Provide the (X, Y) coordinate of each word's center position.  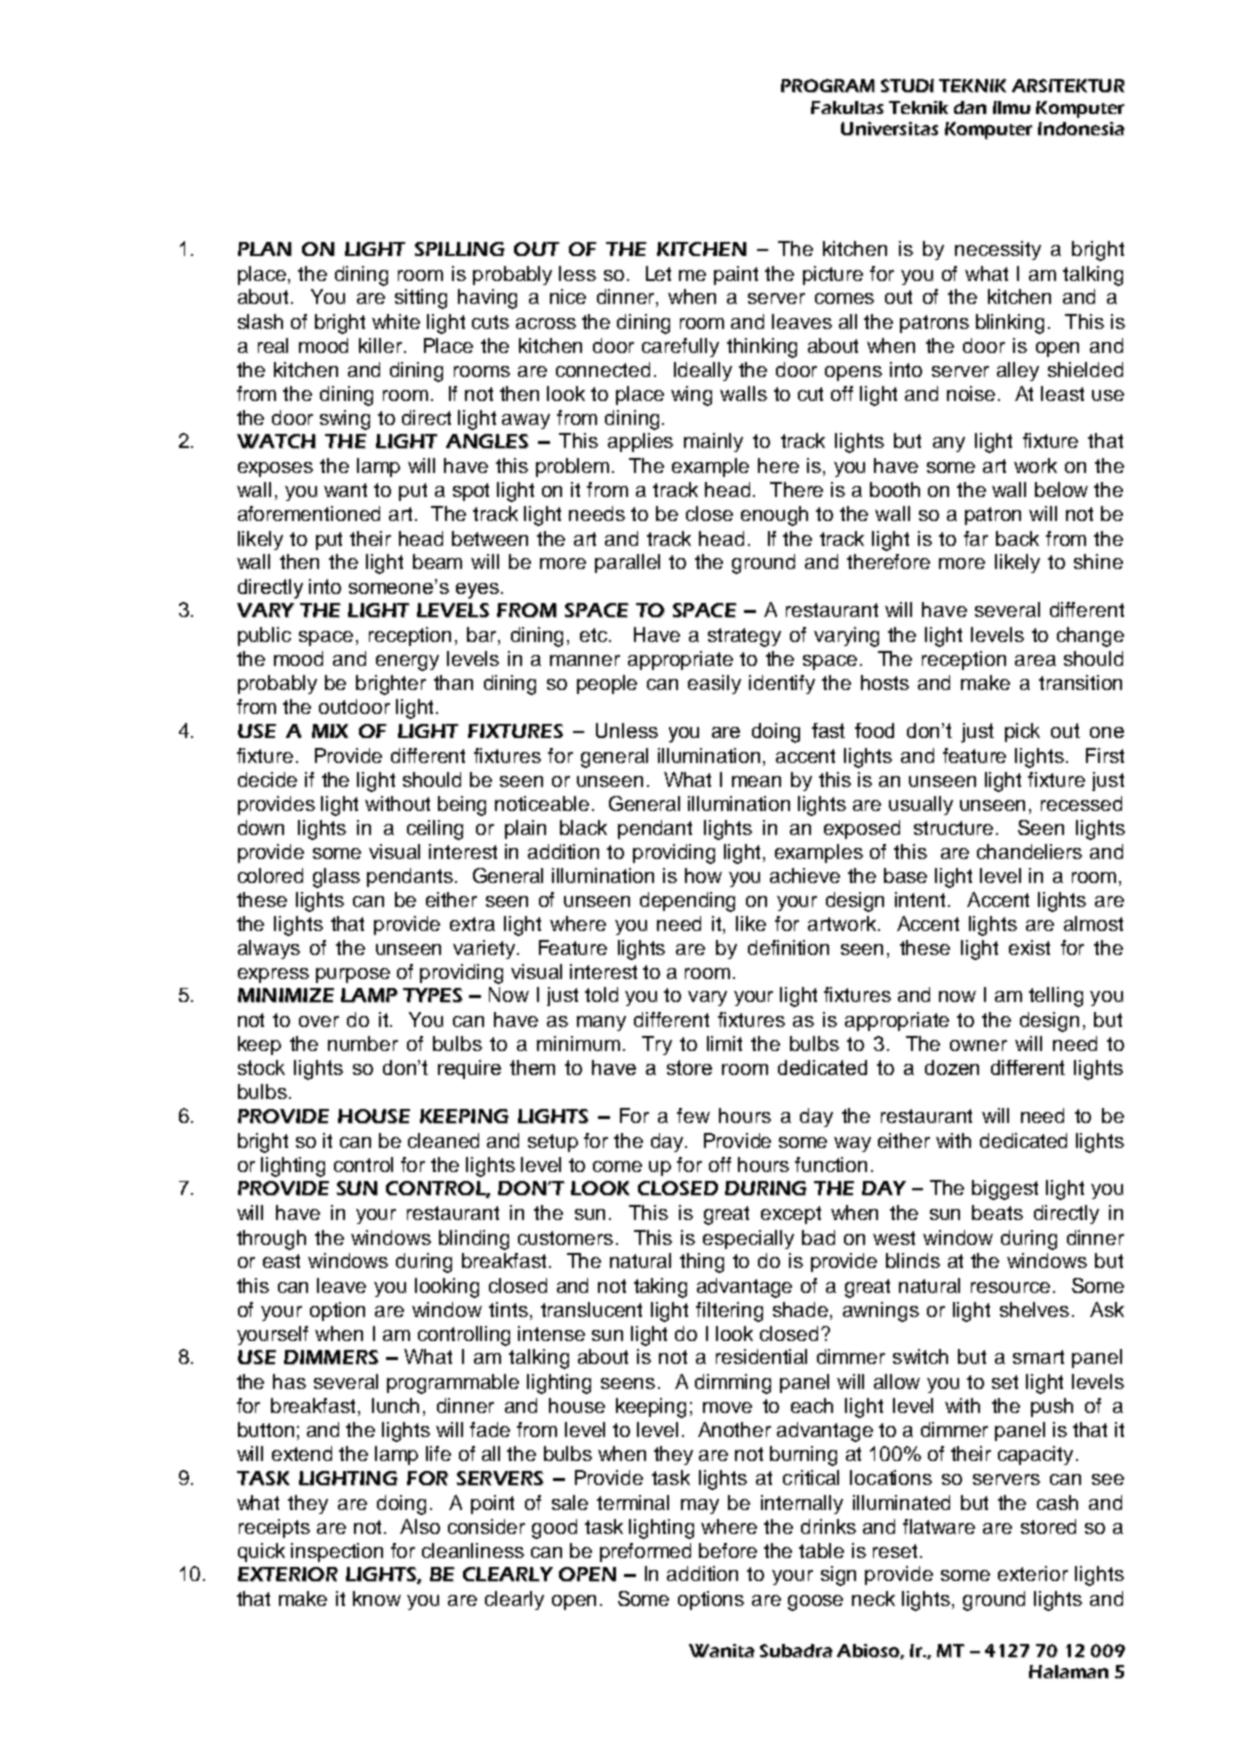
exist (1029, 947)
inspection (337, 1552)
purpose (353, 975)
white (396, 321)
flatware (939, 1526)
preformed (645, 1552)
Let (658, 273)
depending (687, 902)
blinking (1010, 324)
